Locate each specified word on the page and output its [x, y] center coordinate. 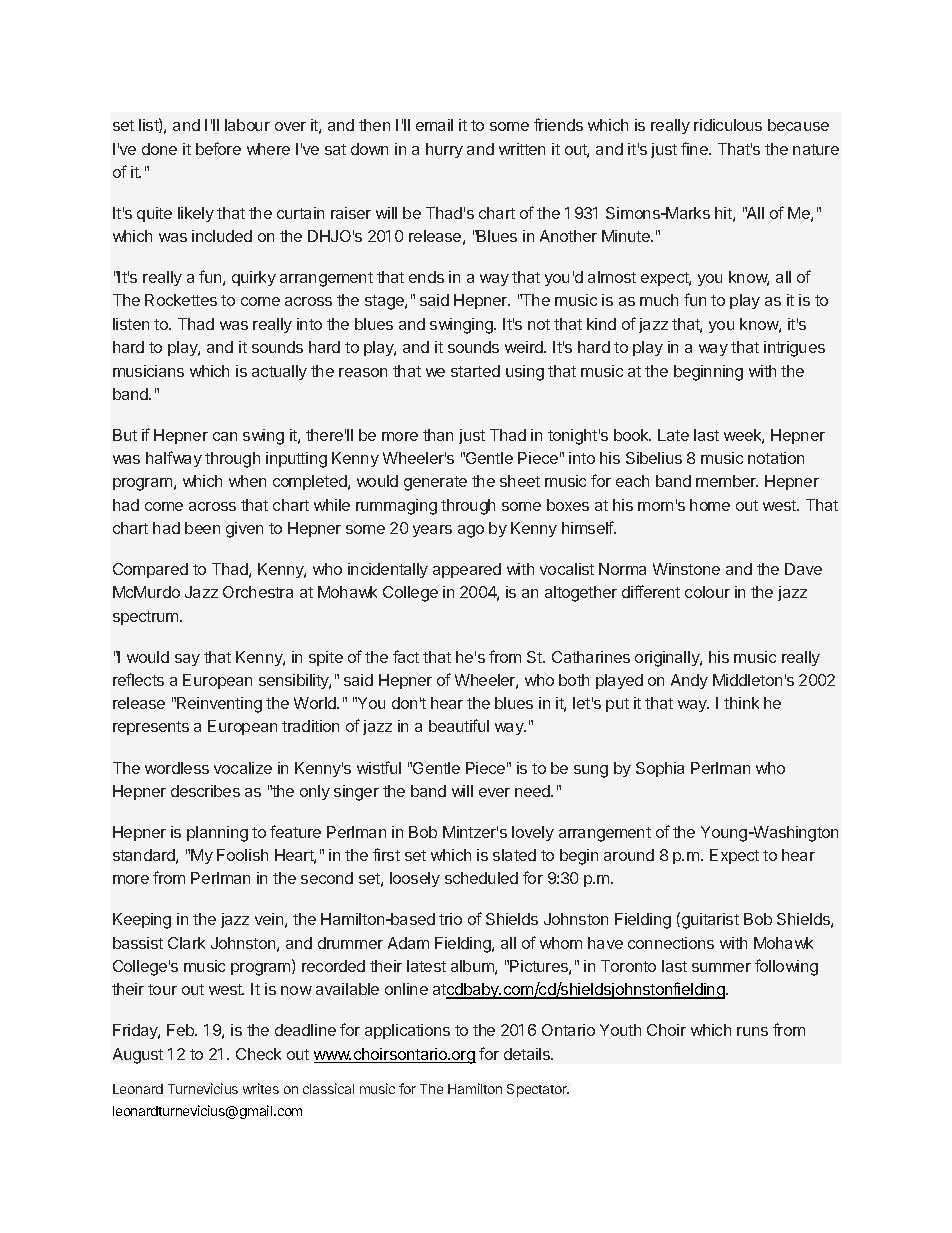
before [218, 148]
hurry [444, 150]
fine [695, 148]
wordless [177, 768]
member [727, 481]
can [225, 436]
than [438, 435]
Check [258, 1054]
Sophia [660, 769]
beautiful [459, 725]
